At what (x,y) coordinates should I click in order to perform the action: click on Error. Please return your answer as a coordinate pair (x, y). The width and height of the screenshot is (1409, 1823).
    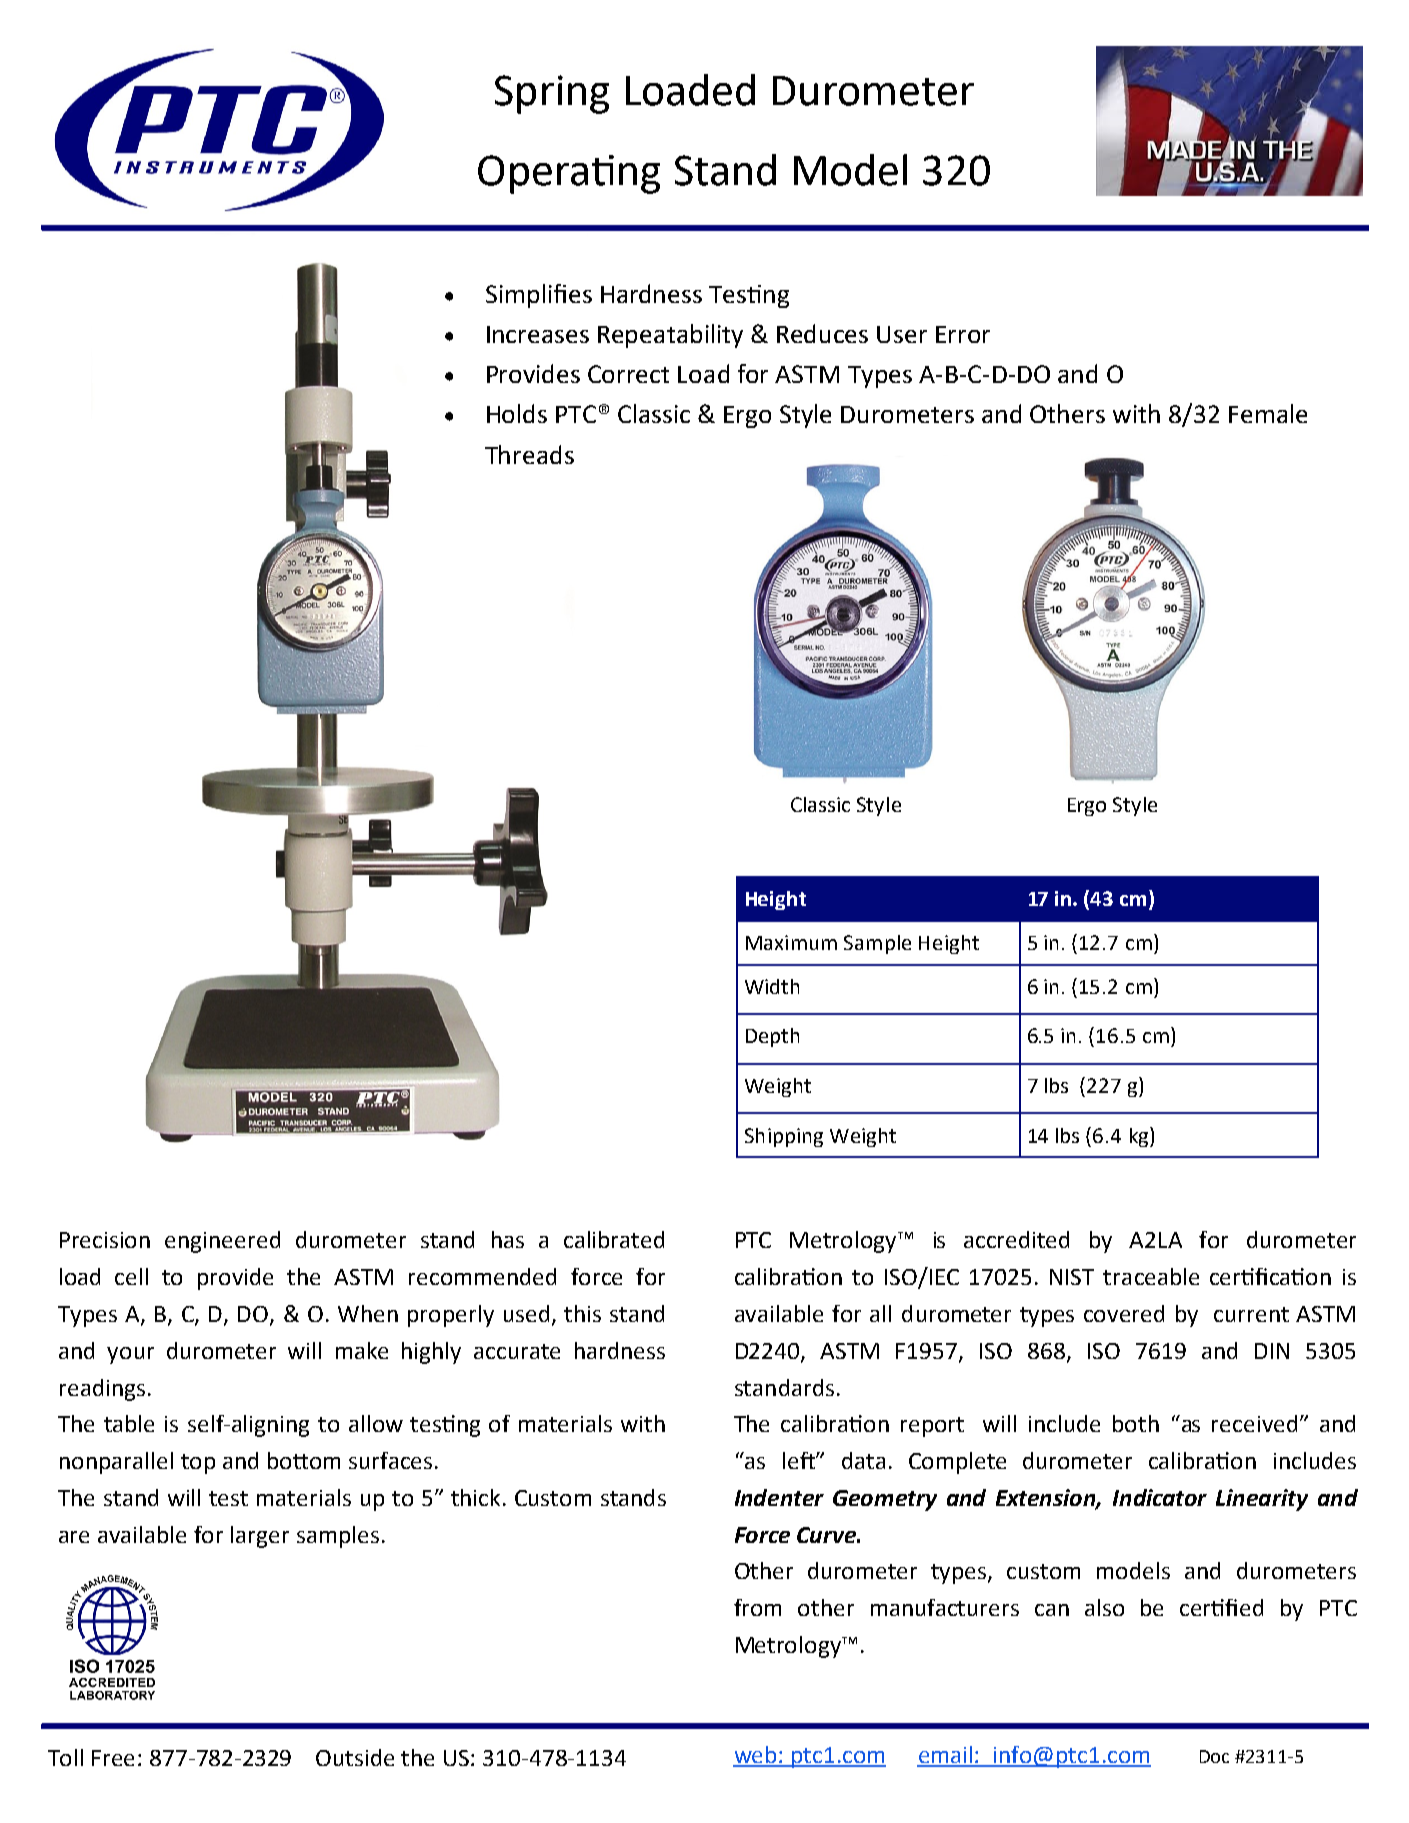
    Looking at the image, I should click on (963, 334).
